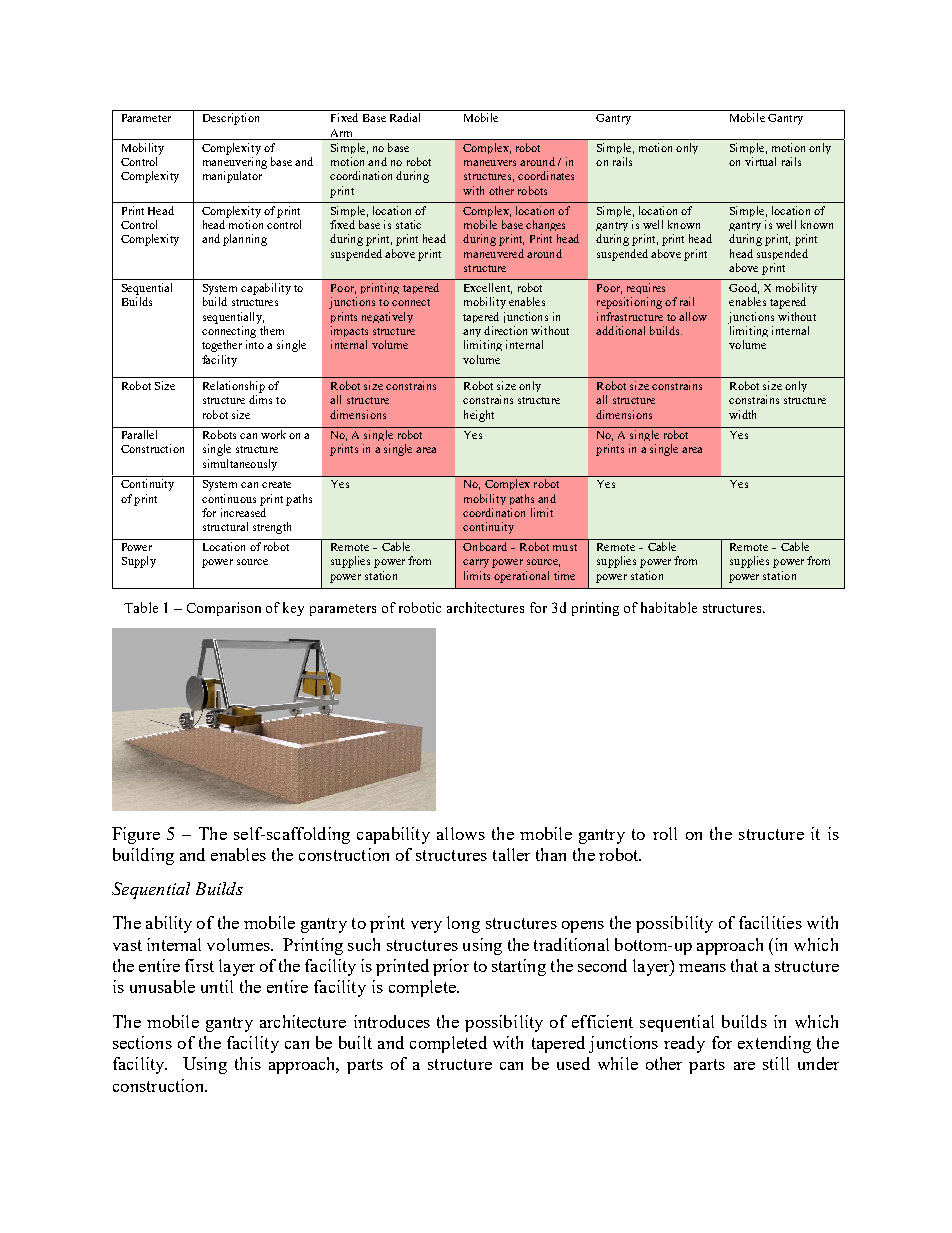 The width and height of the image is (952, 1233). What do you see at coordinates (774, 1044) in the image?
I see `extending` at bounding box center [774, 1044].
